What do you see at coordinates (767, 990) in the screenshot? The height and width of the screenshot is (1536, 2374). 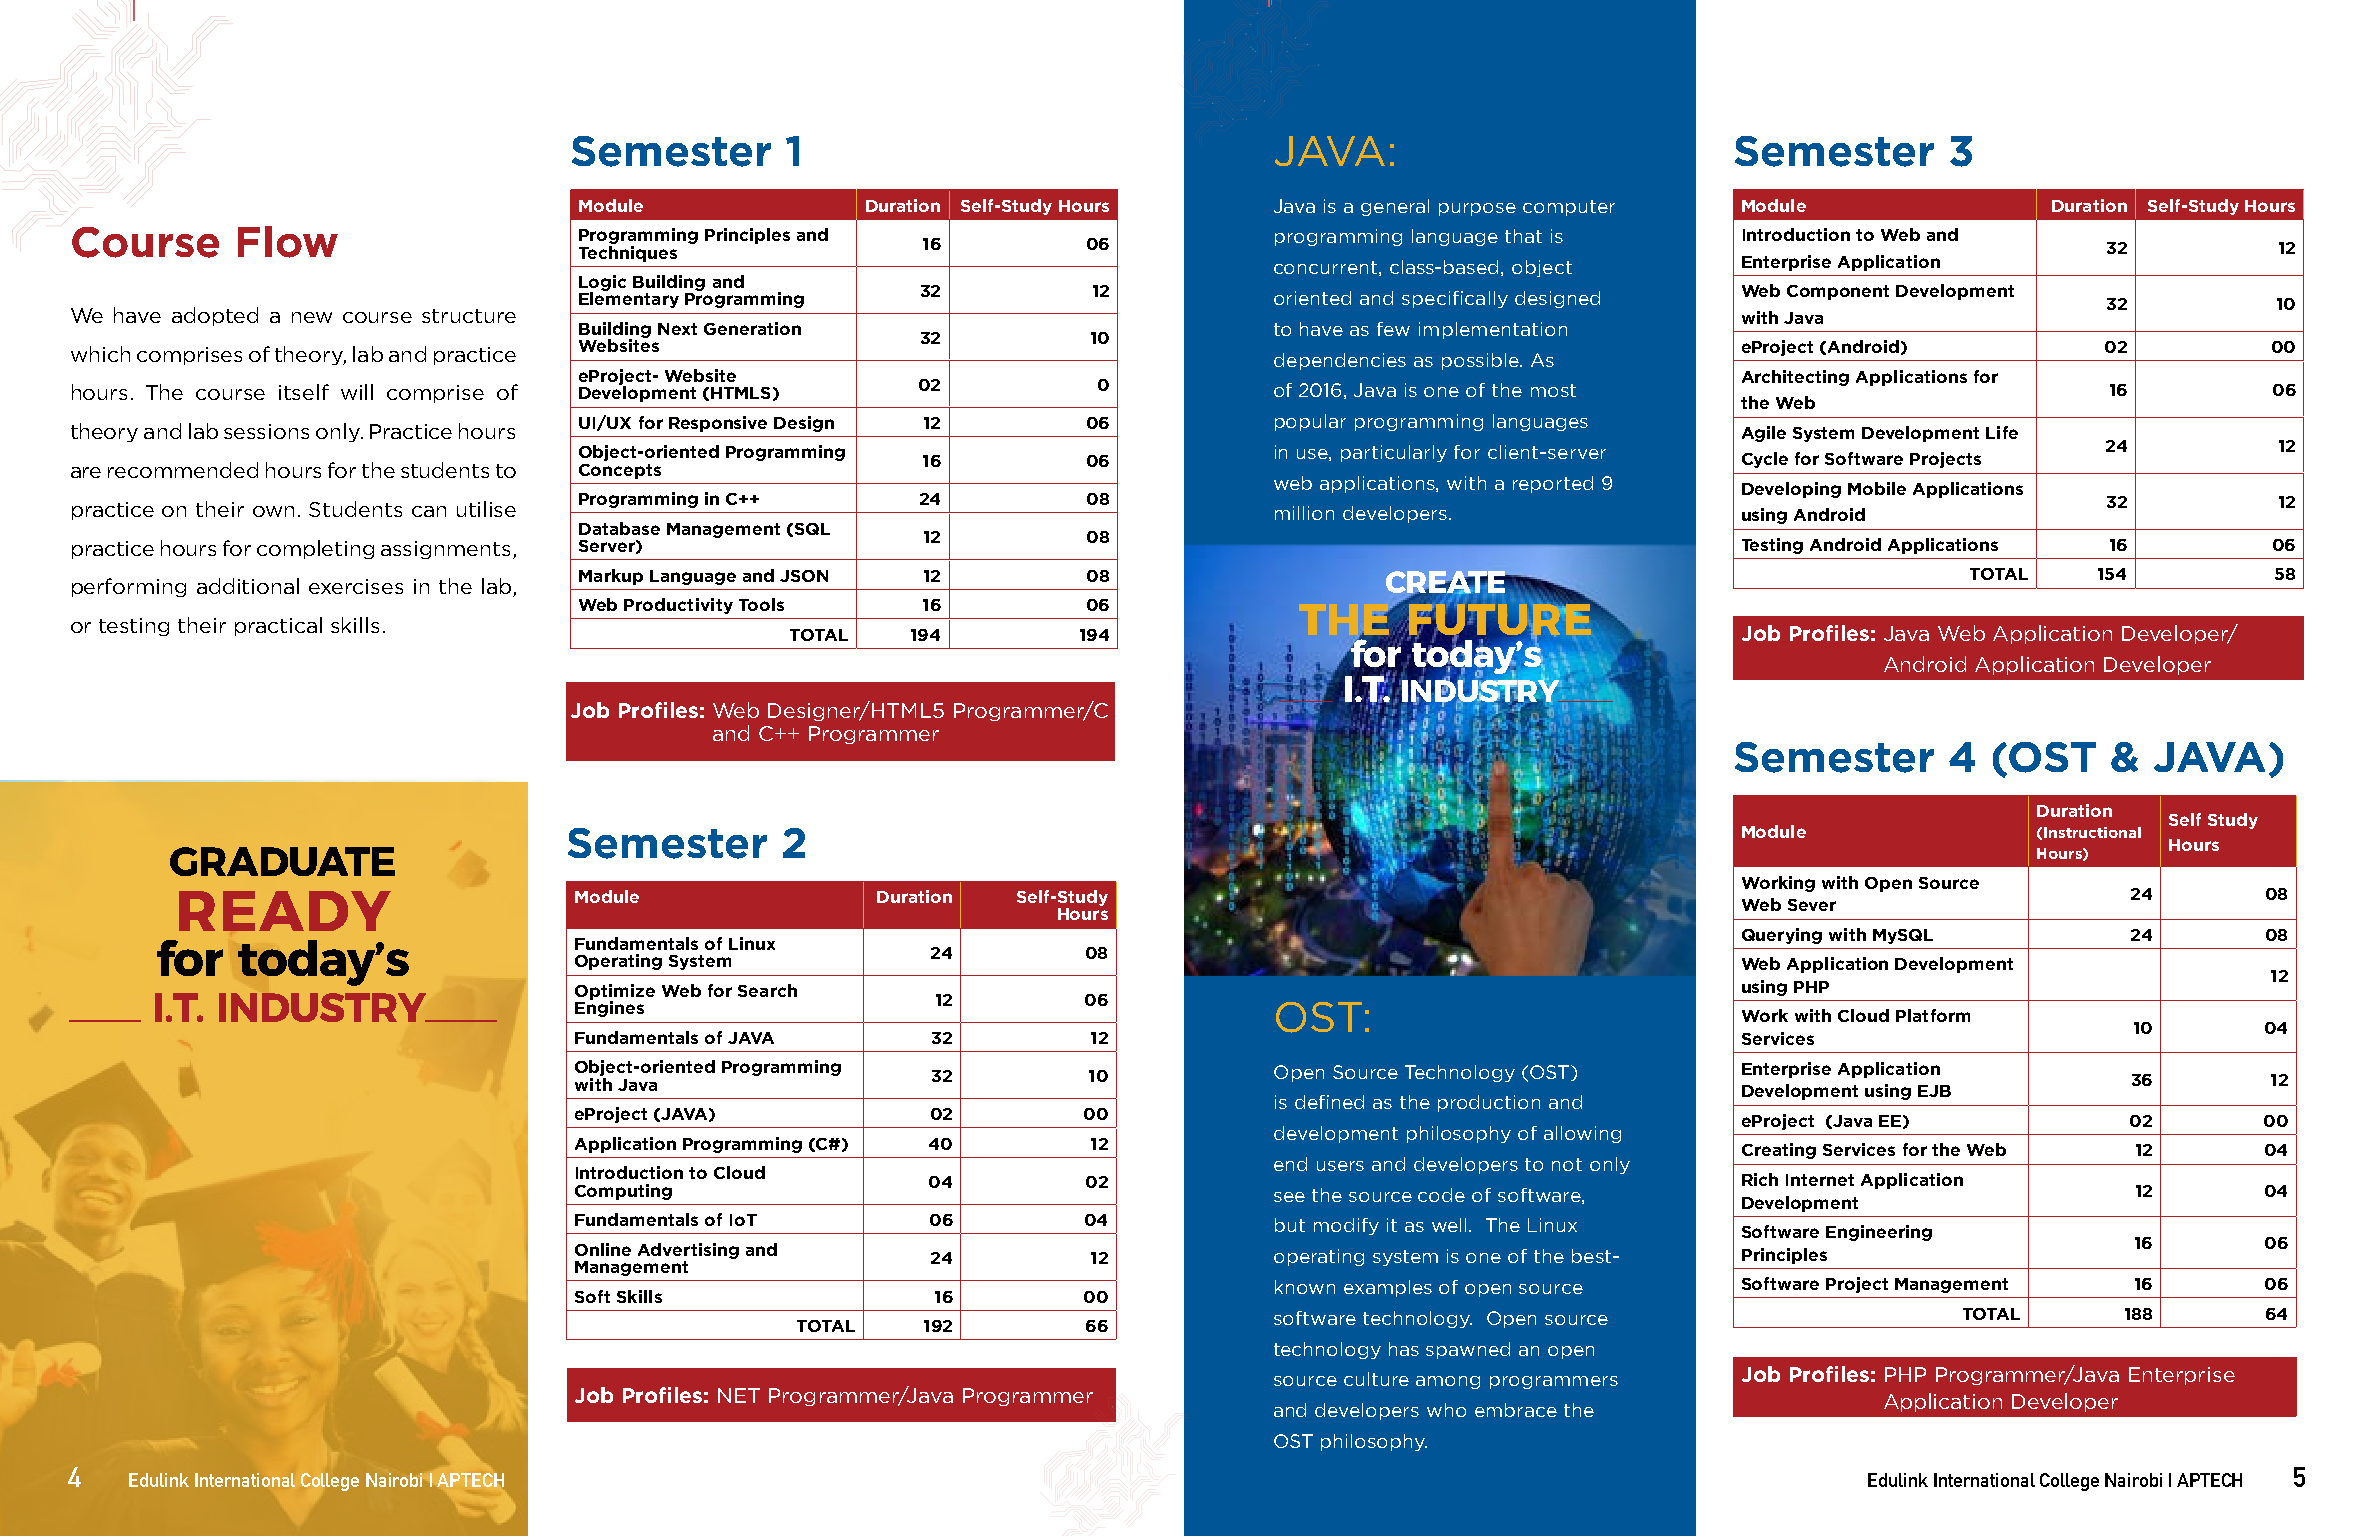 I see `Search` at bounding box center [767, 990].
